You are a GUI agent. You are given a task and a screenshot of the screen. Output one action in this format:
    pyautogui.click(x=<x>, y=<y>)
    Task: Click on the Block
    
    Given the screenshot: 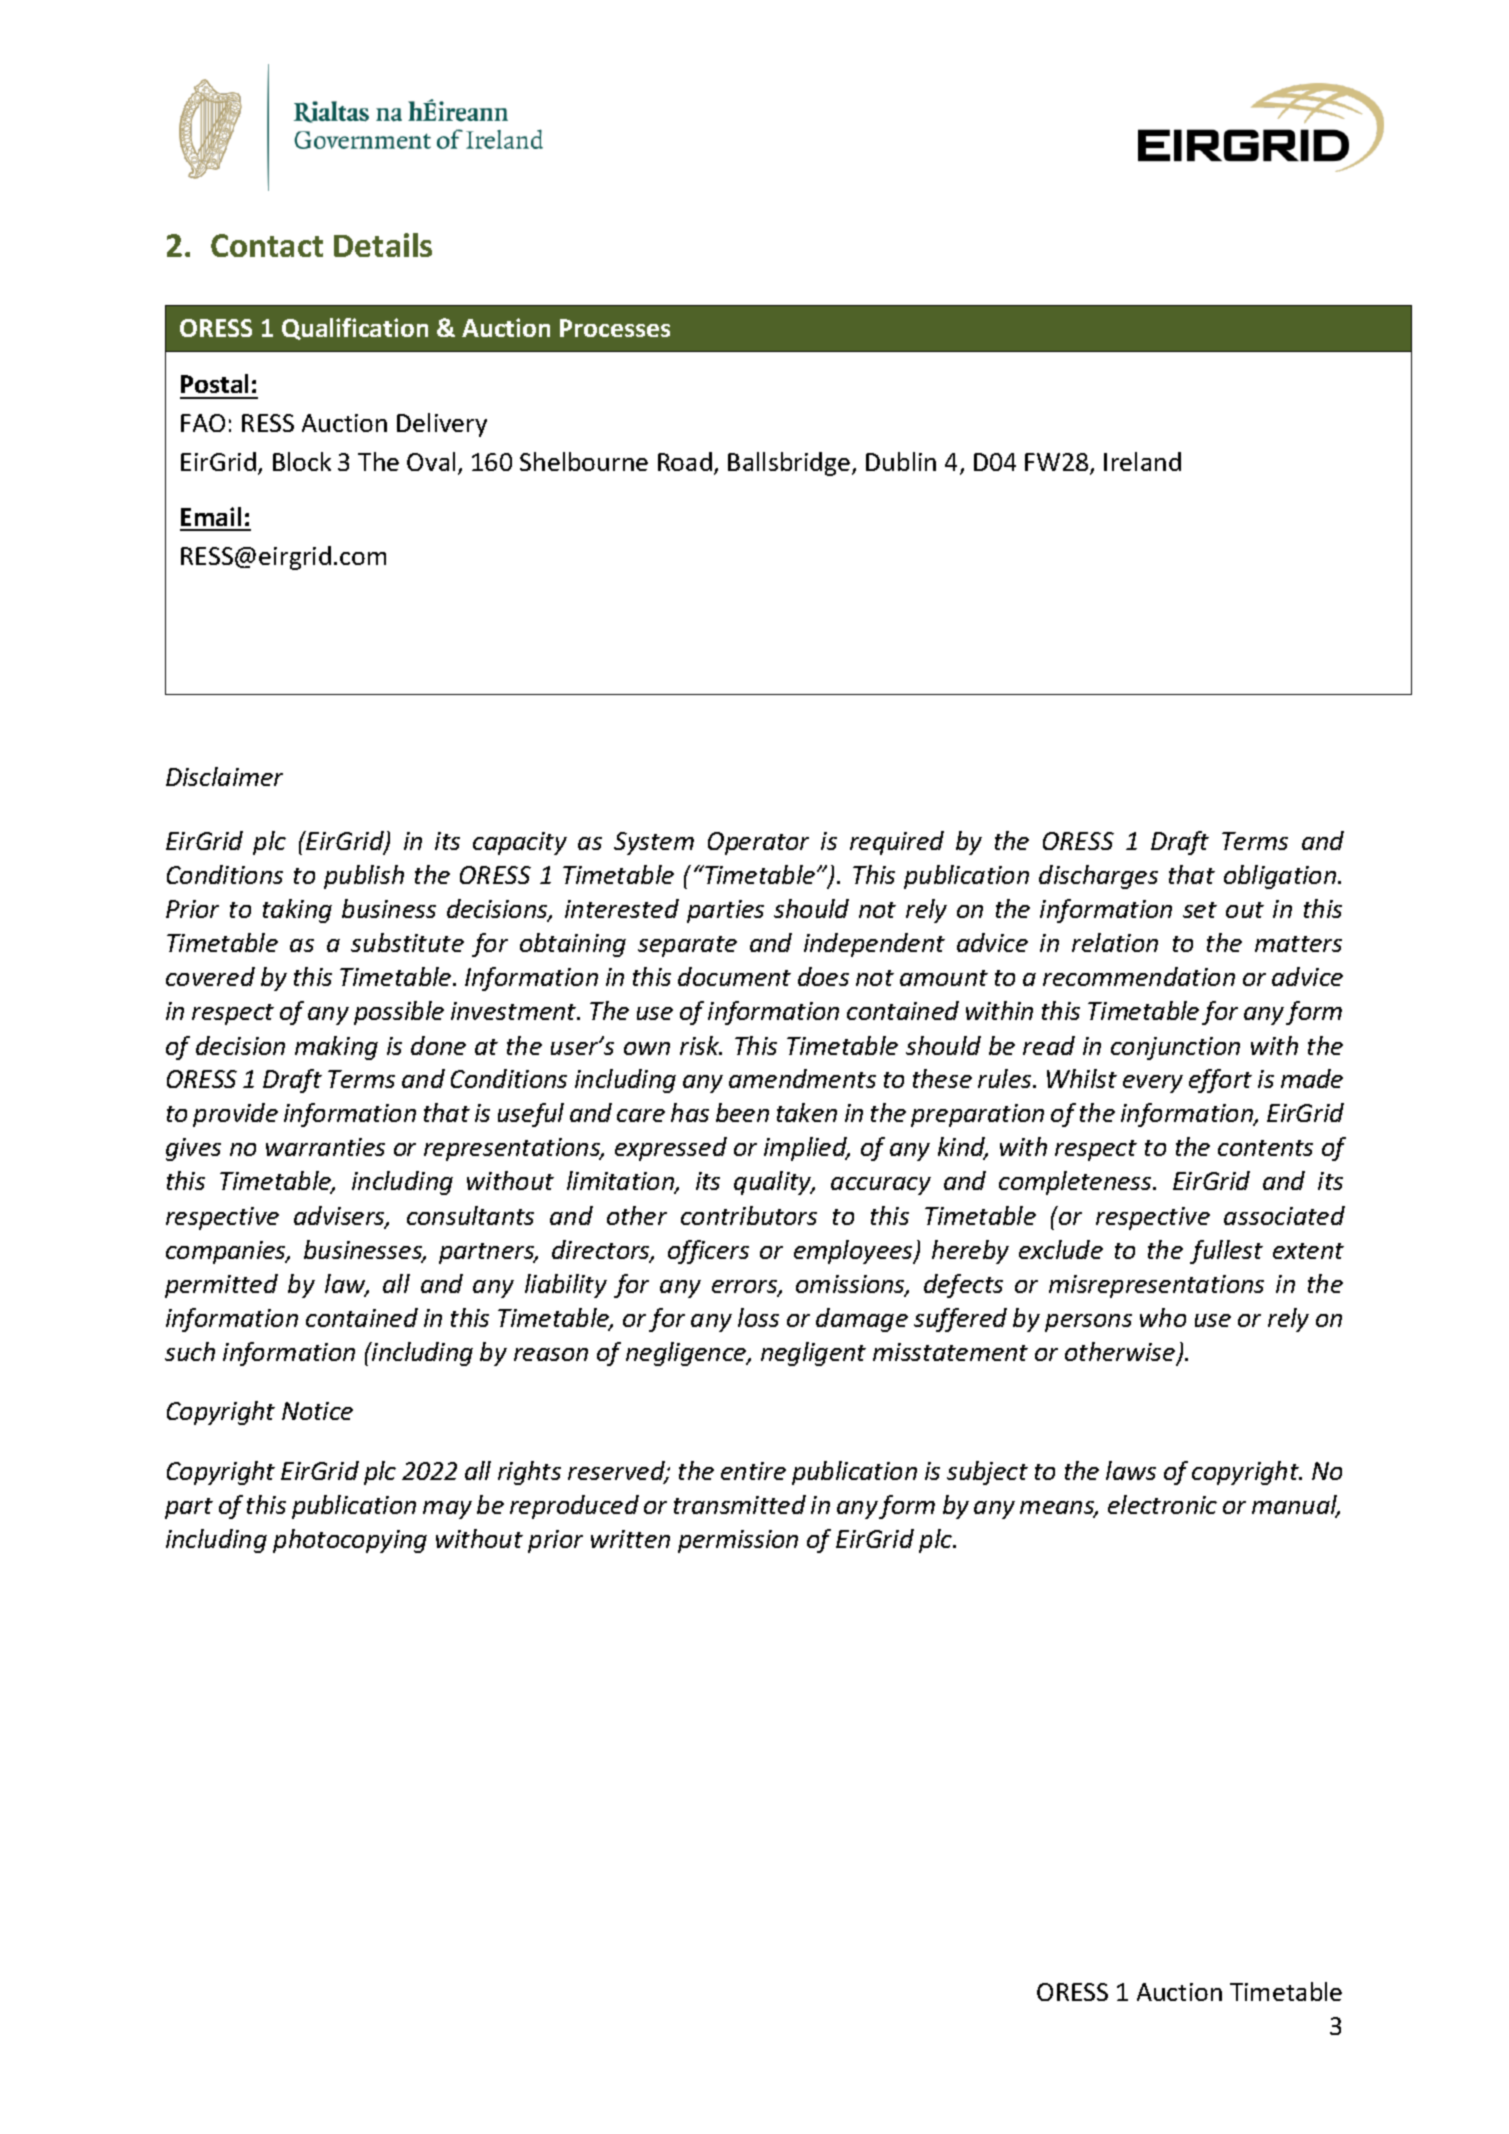 What is the action you would take?
    pyautogui.click(x=302, y=461)
